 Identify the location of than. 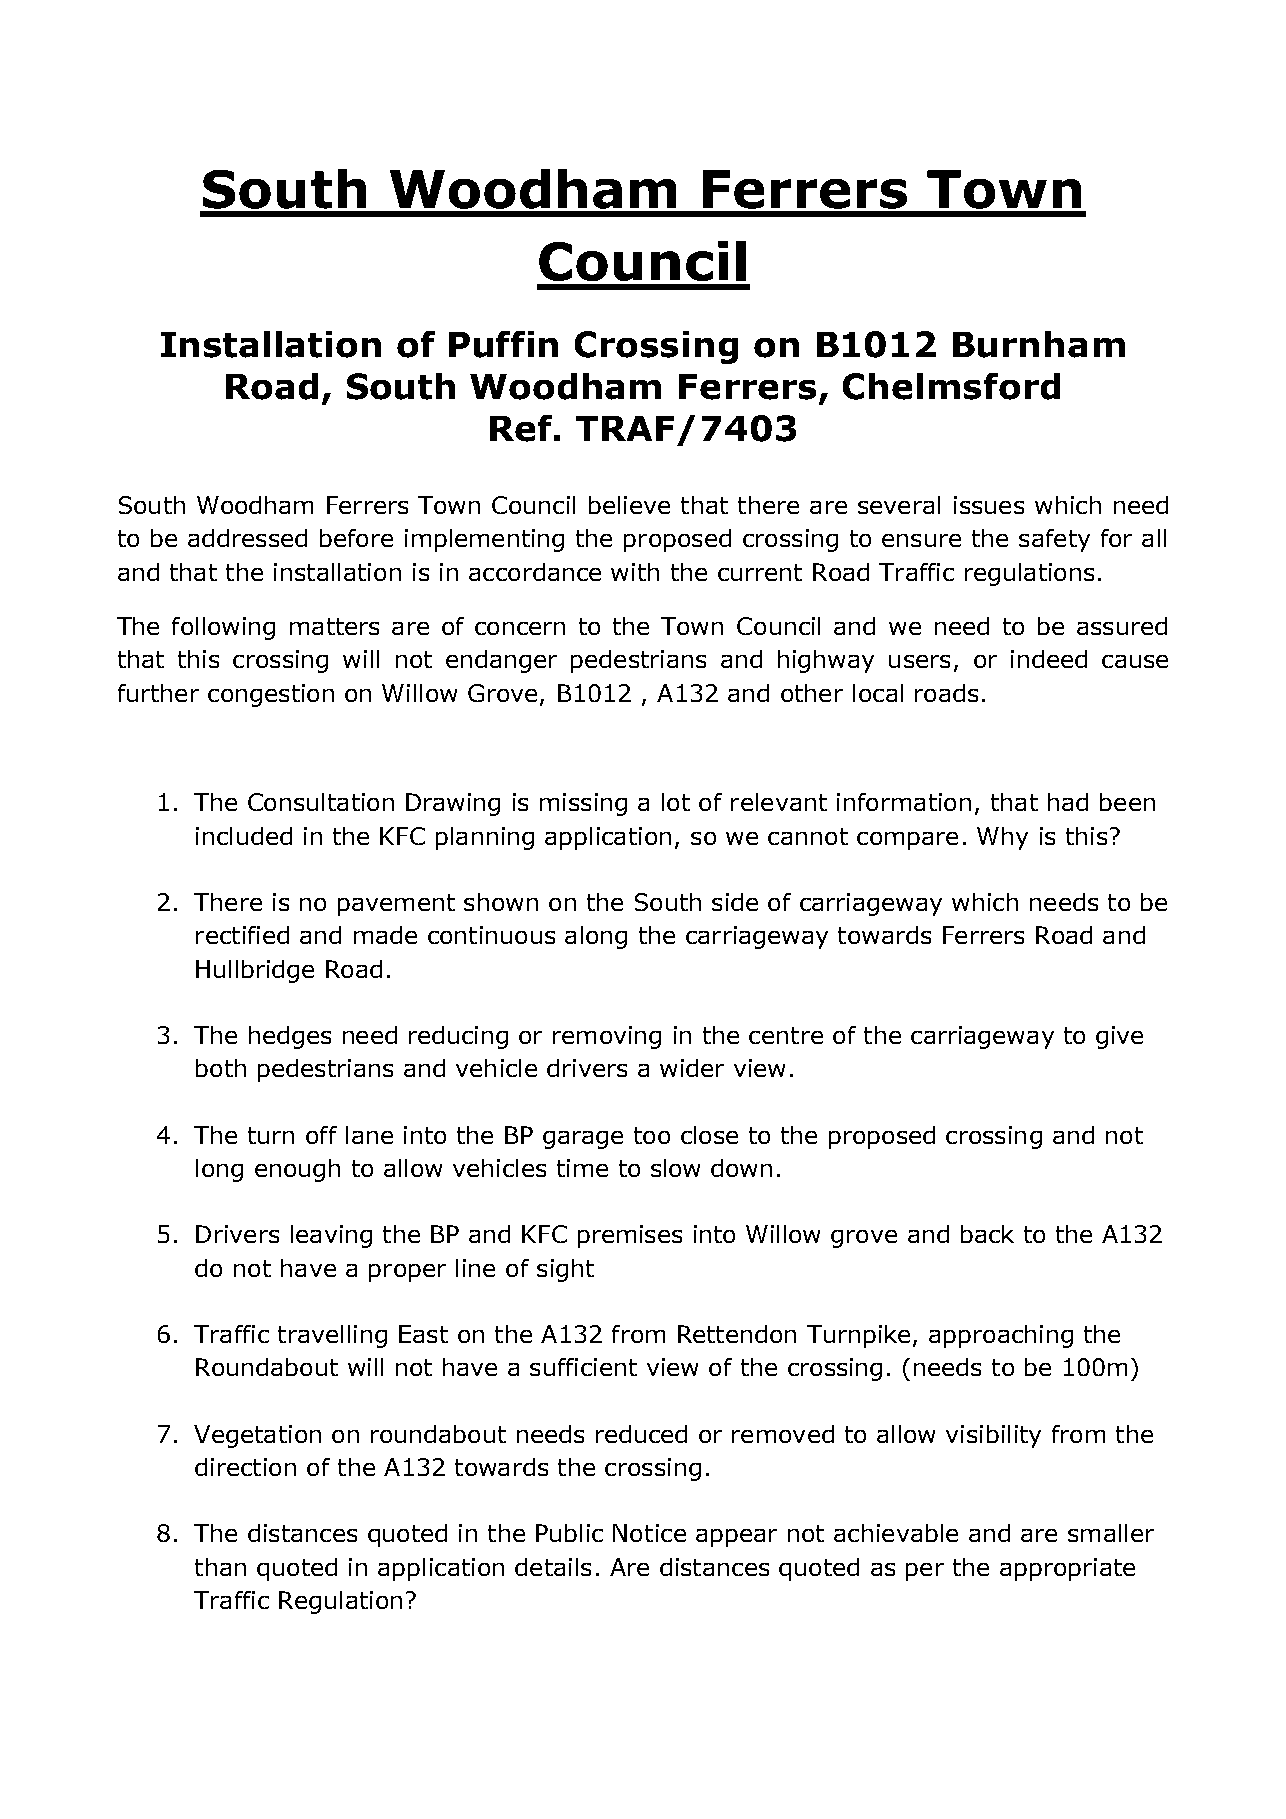
(220, 1567).
